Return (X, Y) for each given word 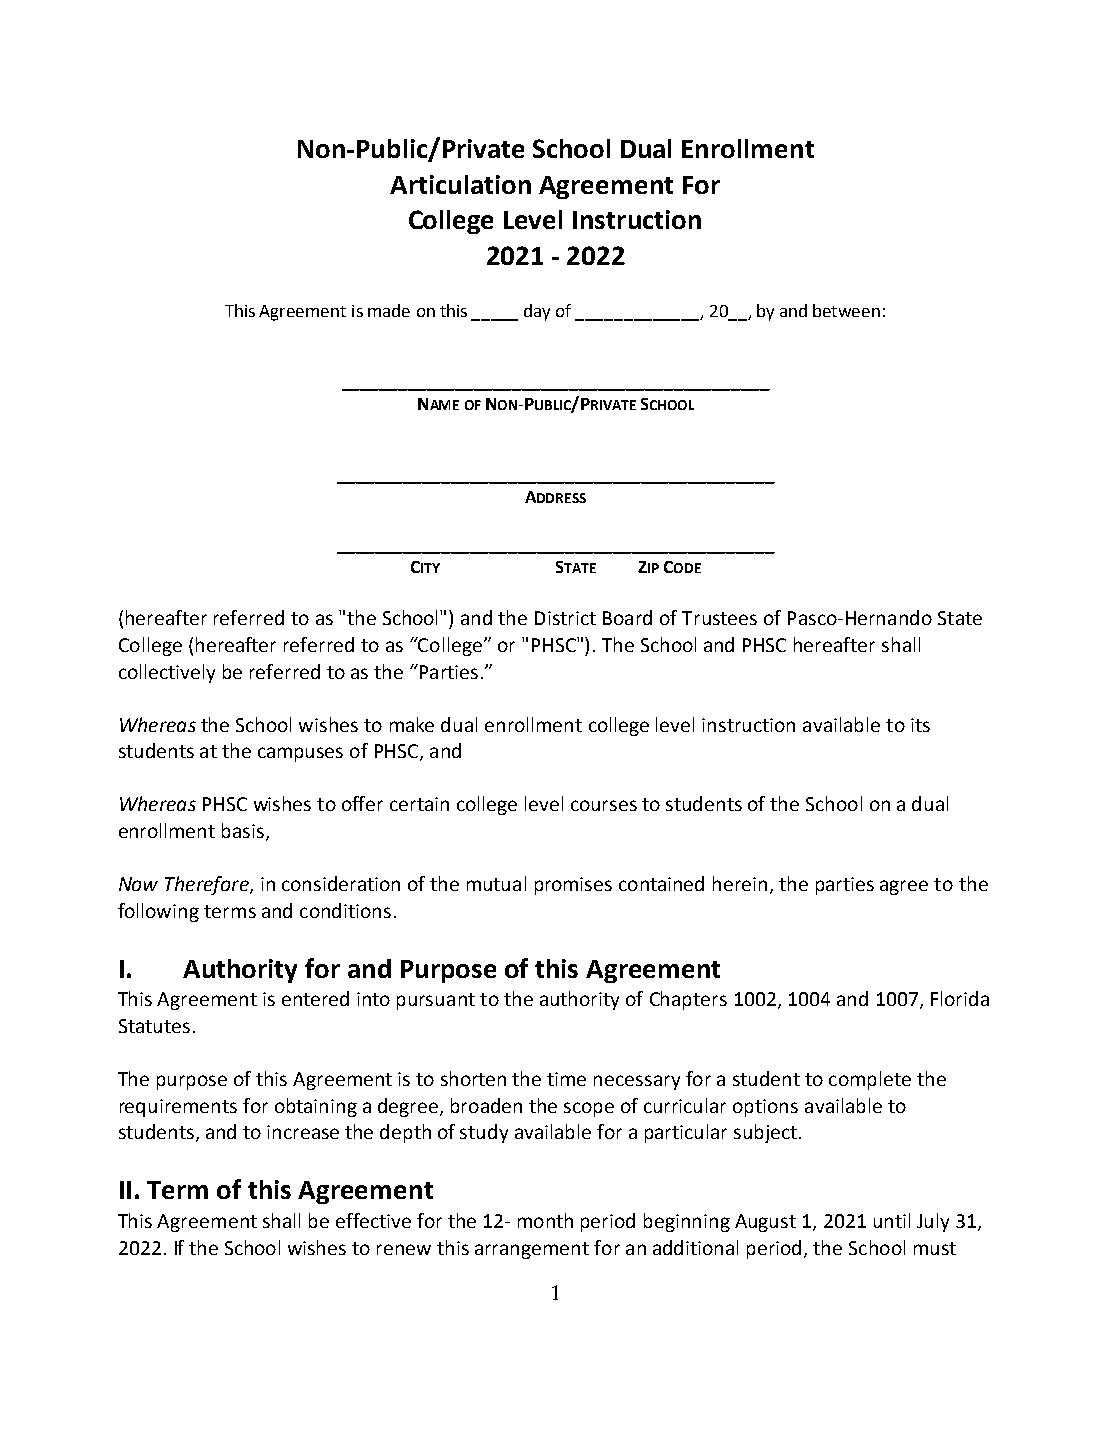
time (566, 1079)
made (389, 310)
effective (373, 1220)
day (537, 312)
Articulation (460, 184)
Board (627, 617)
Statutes (154, 1026)
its (920, 725)
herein (740, 883)
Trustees (719, 618)
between (846, 310)
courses (604, 805)
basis (244, 832)
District (565, 618)
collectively (167, 673)
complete (870, 1080)
